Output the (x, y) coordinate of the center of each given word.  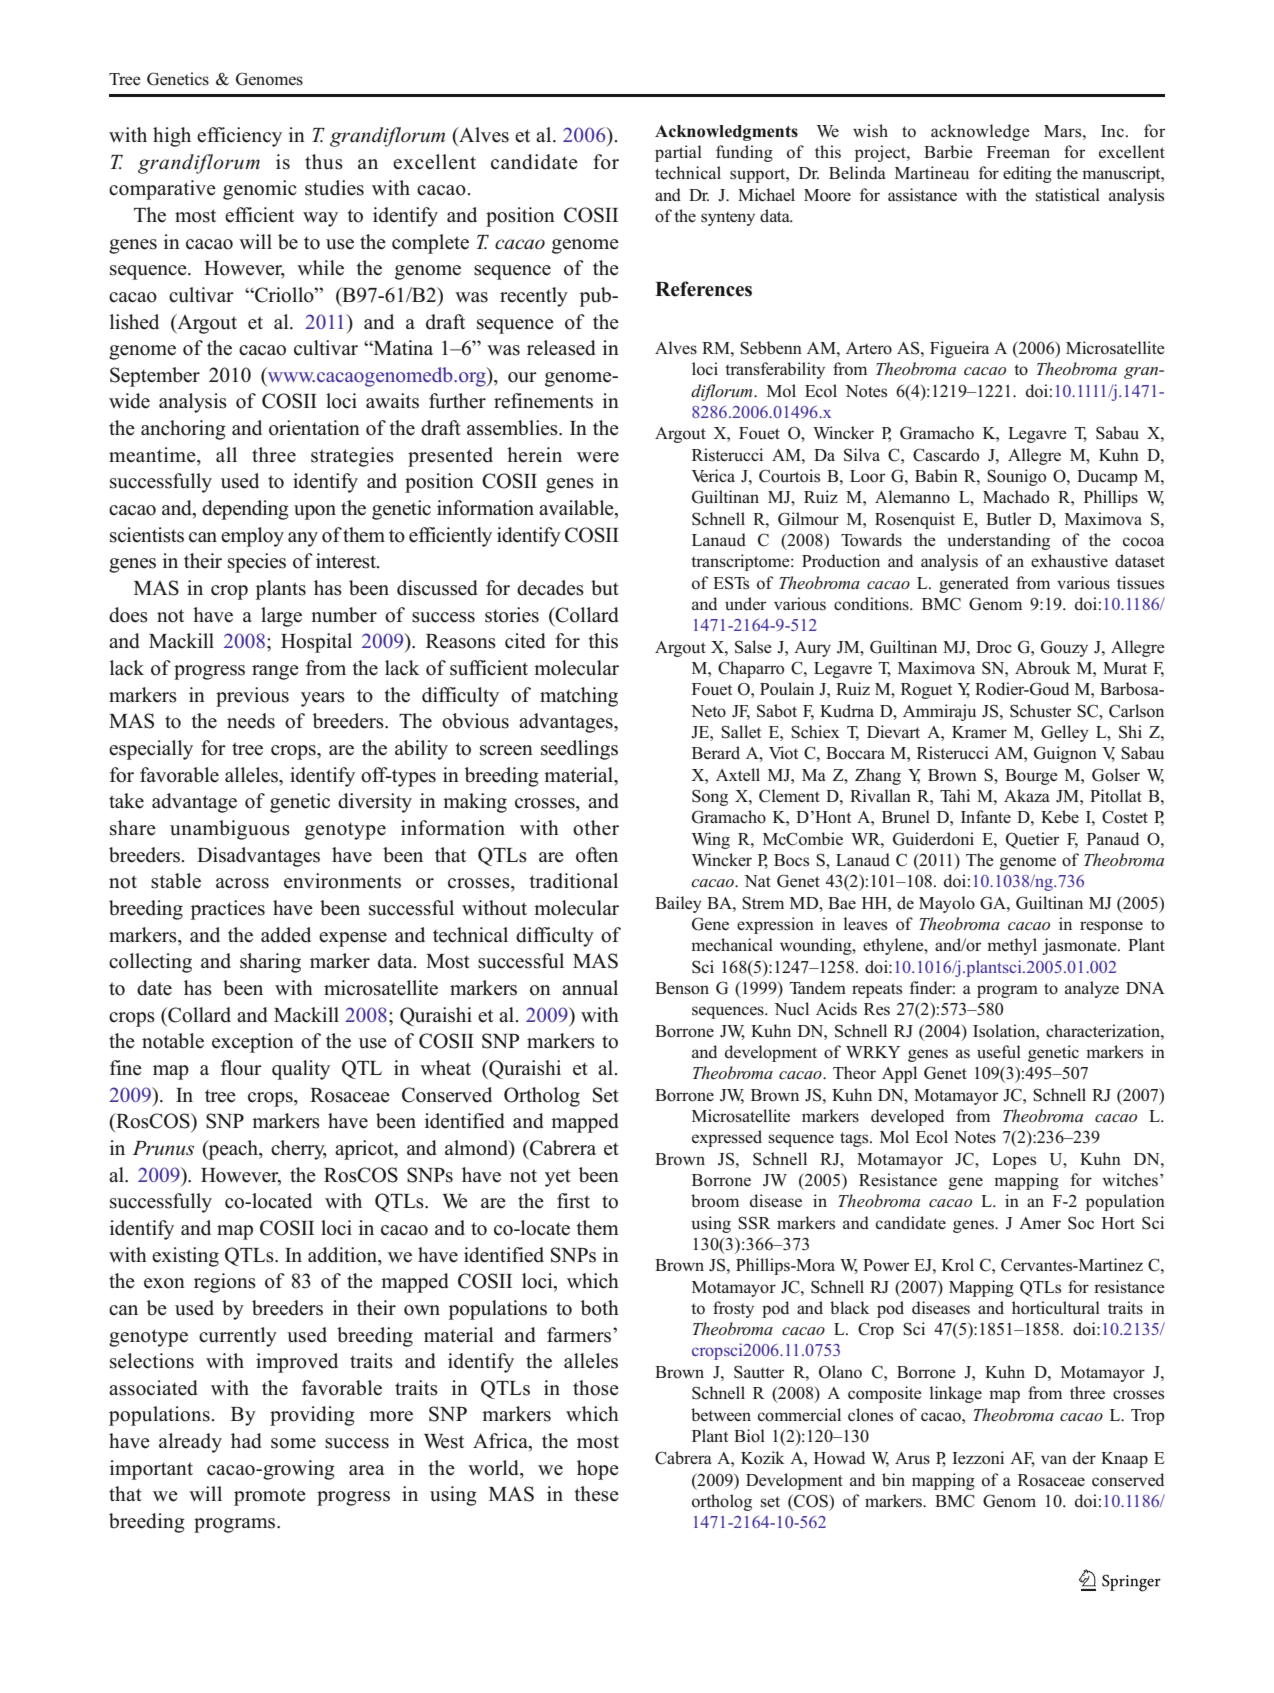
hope (598, 1470)
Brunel (906, 817)
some (293, 1443)
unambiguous (230, 830)
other (596, 828)
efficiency (239, 137)
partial (678, 153)
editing (1027, 174)
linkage (956, 1394)
